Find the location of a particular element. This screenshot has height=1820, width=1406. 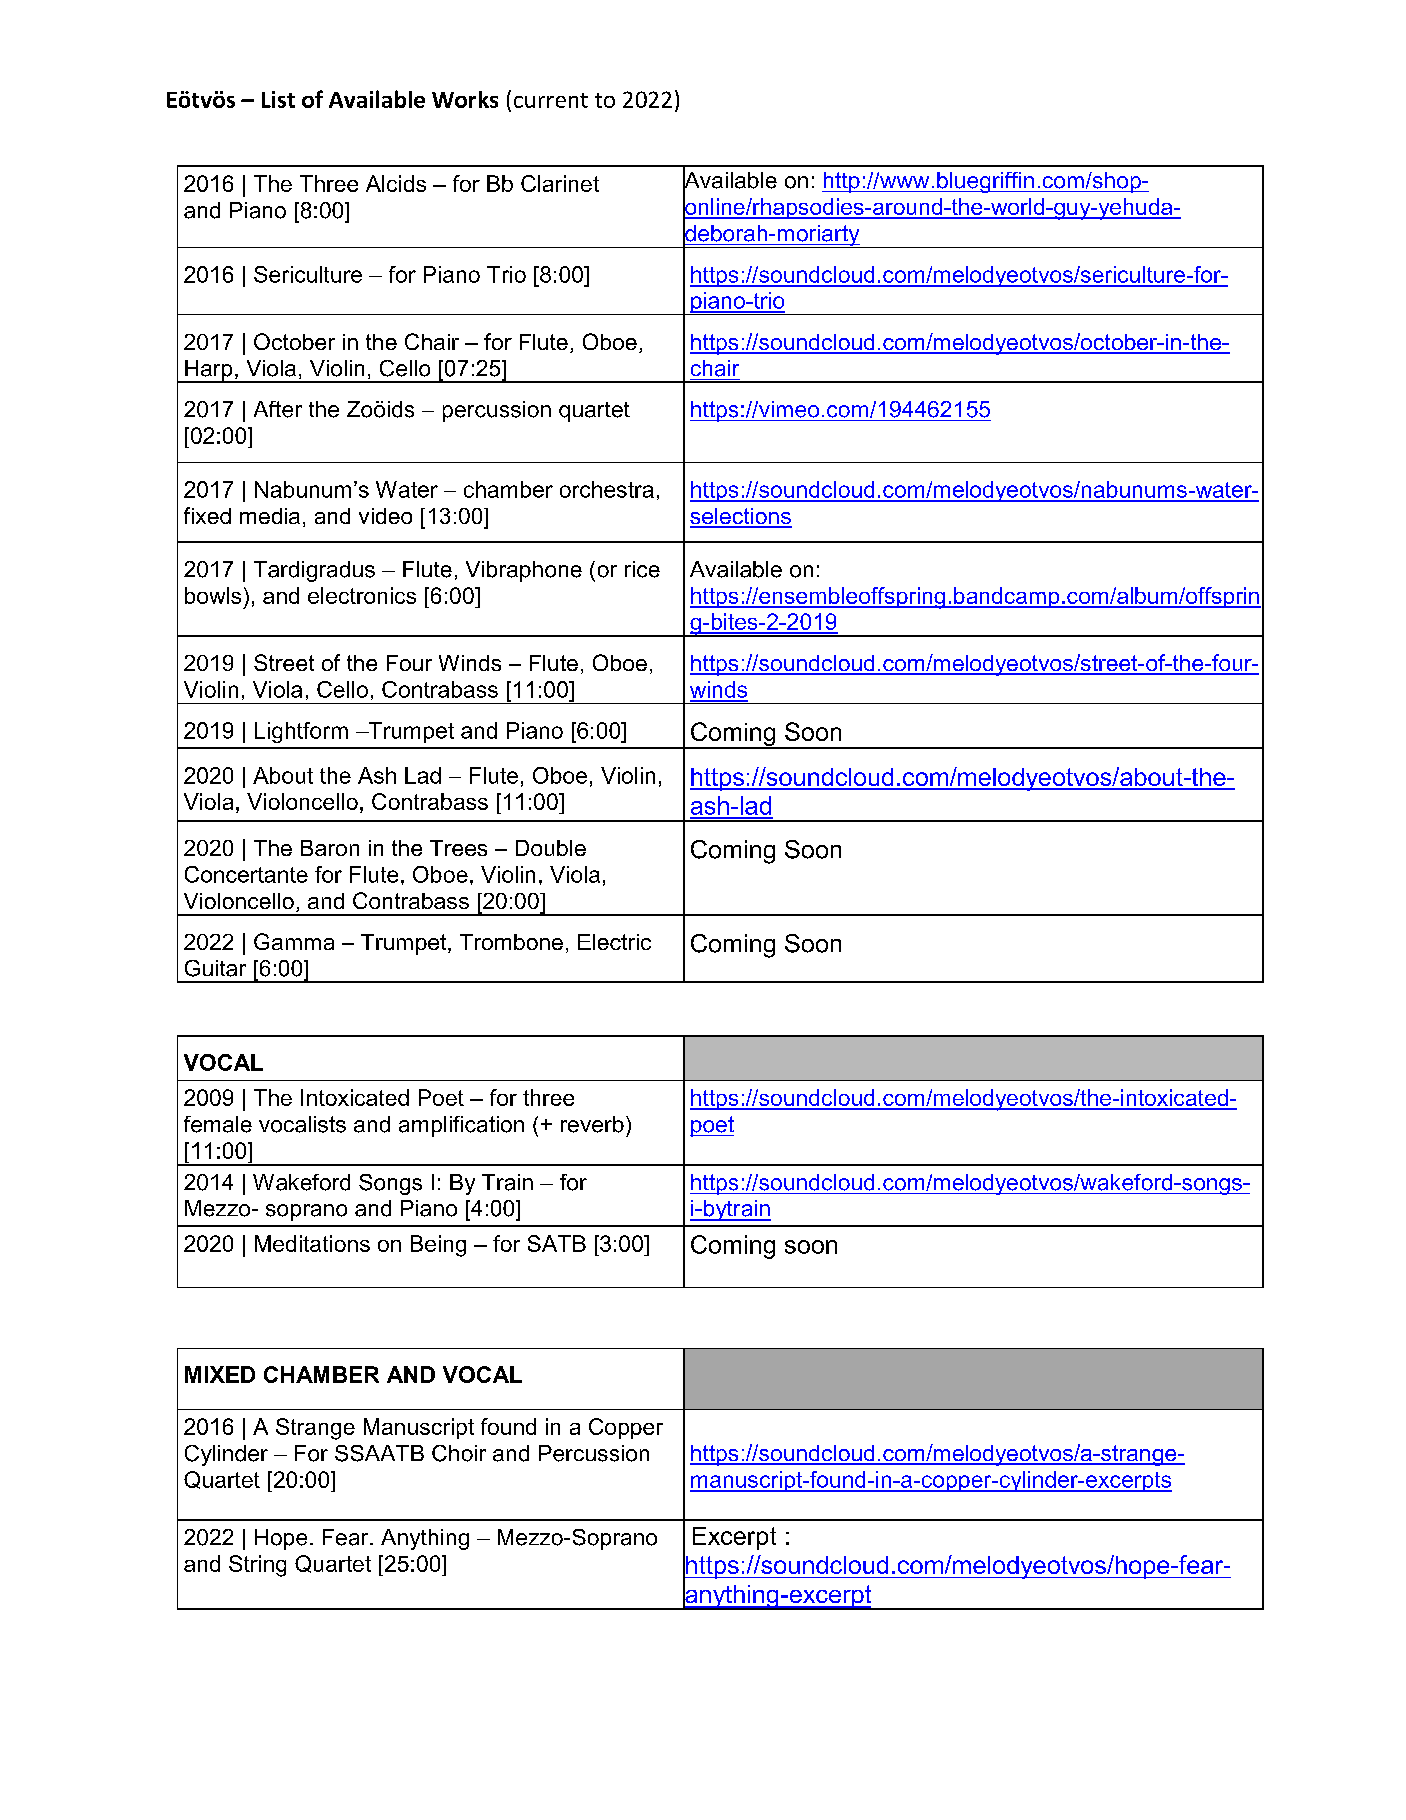

Choir is located at coordinates (459, 1453).
